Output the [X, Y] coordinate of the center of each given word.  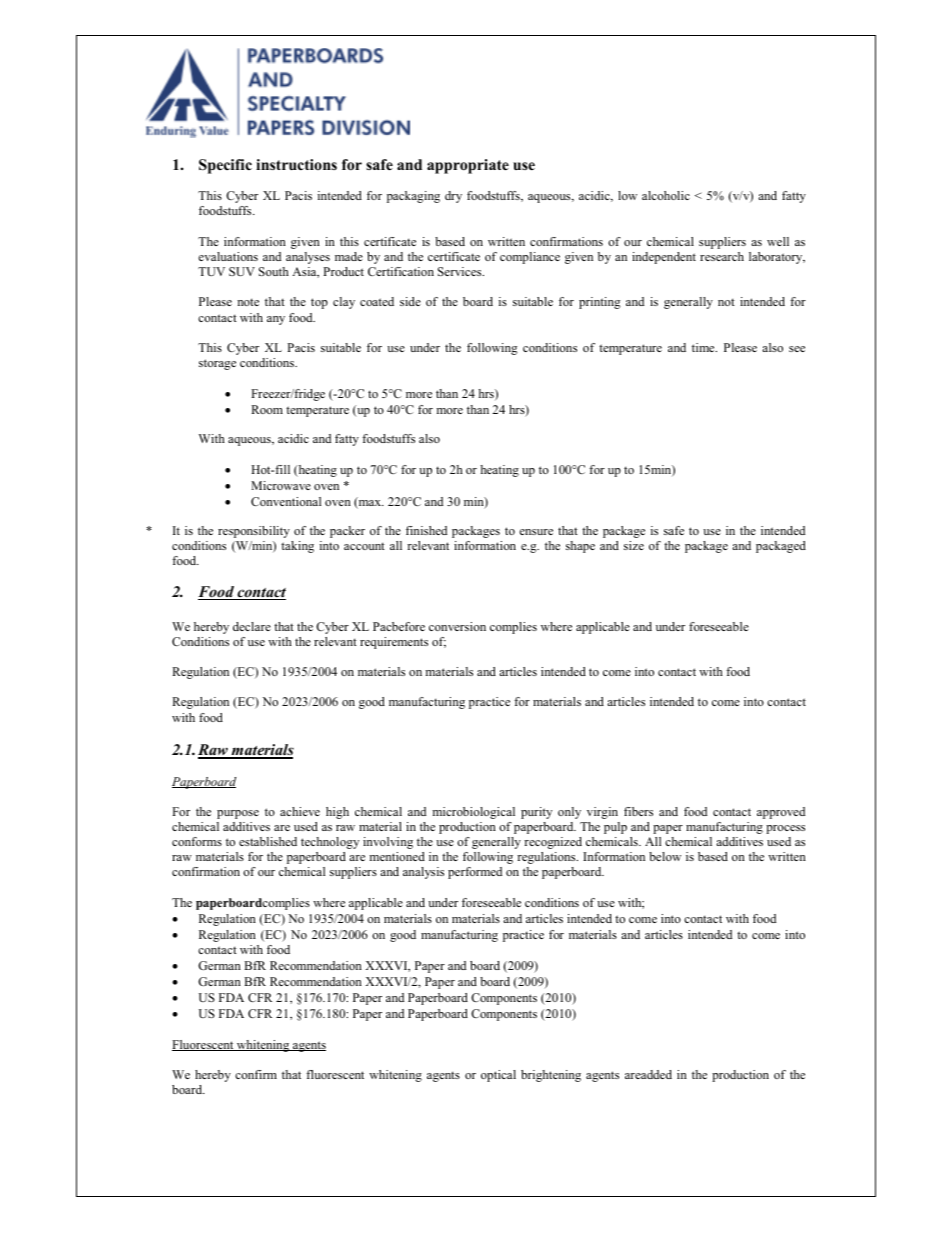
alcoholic [666, 195]
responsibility [254, 532]
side [410, 301]
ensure [536, 532]
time [704, 347]
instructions [296, 164]
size [634, 545]
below [665, 856]
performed [475, 873]
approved [781, 813]
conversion [457, 626]
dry [453, 197]
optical [498, 1076]
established [268, 841]
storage [217, 364]
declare [252, 626]
